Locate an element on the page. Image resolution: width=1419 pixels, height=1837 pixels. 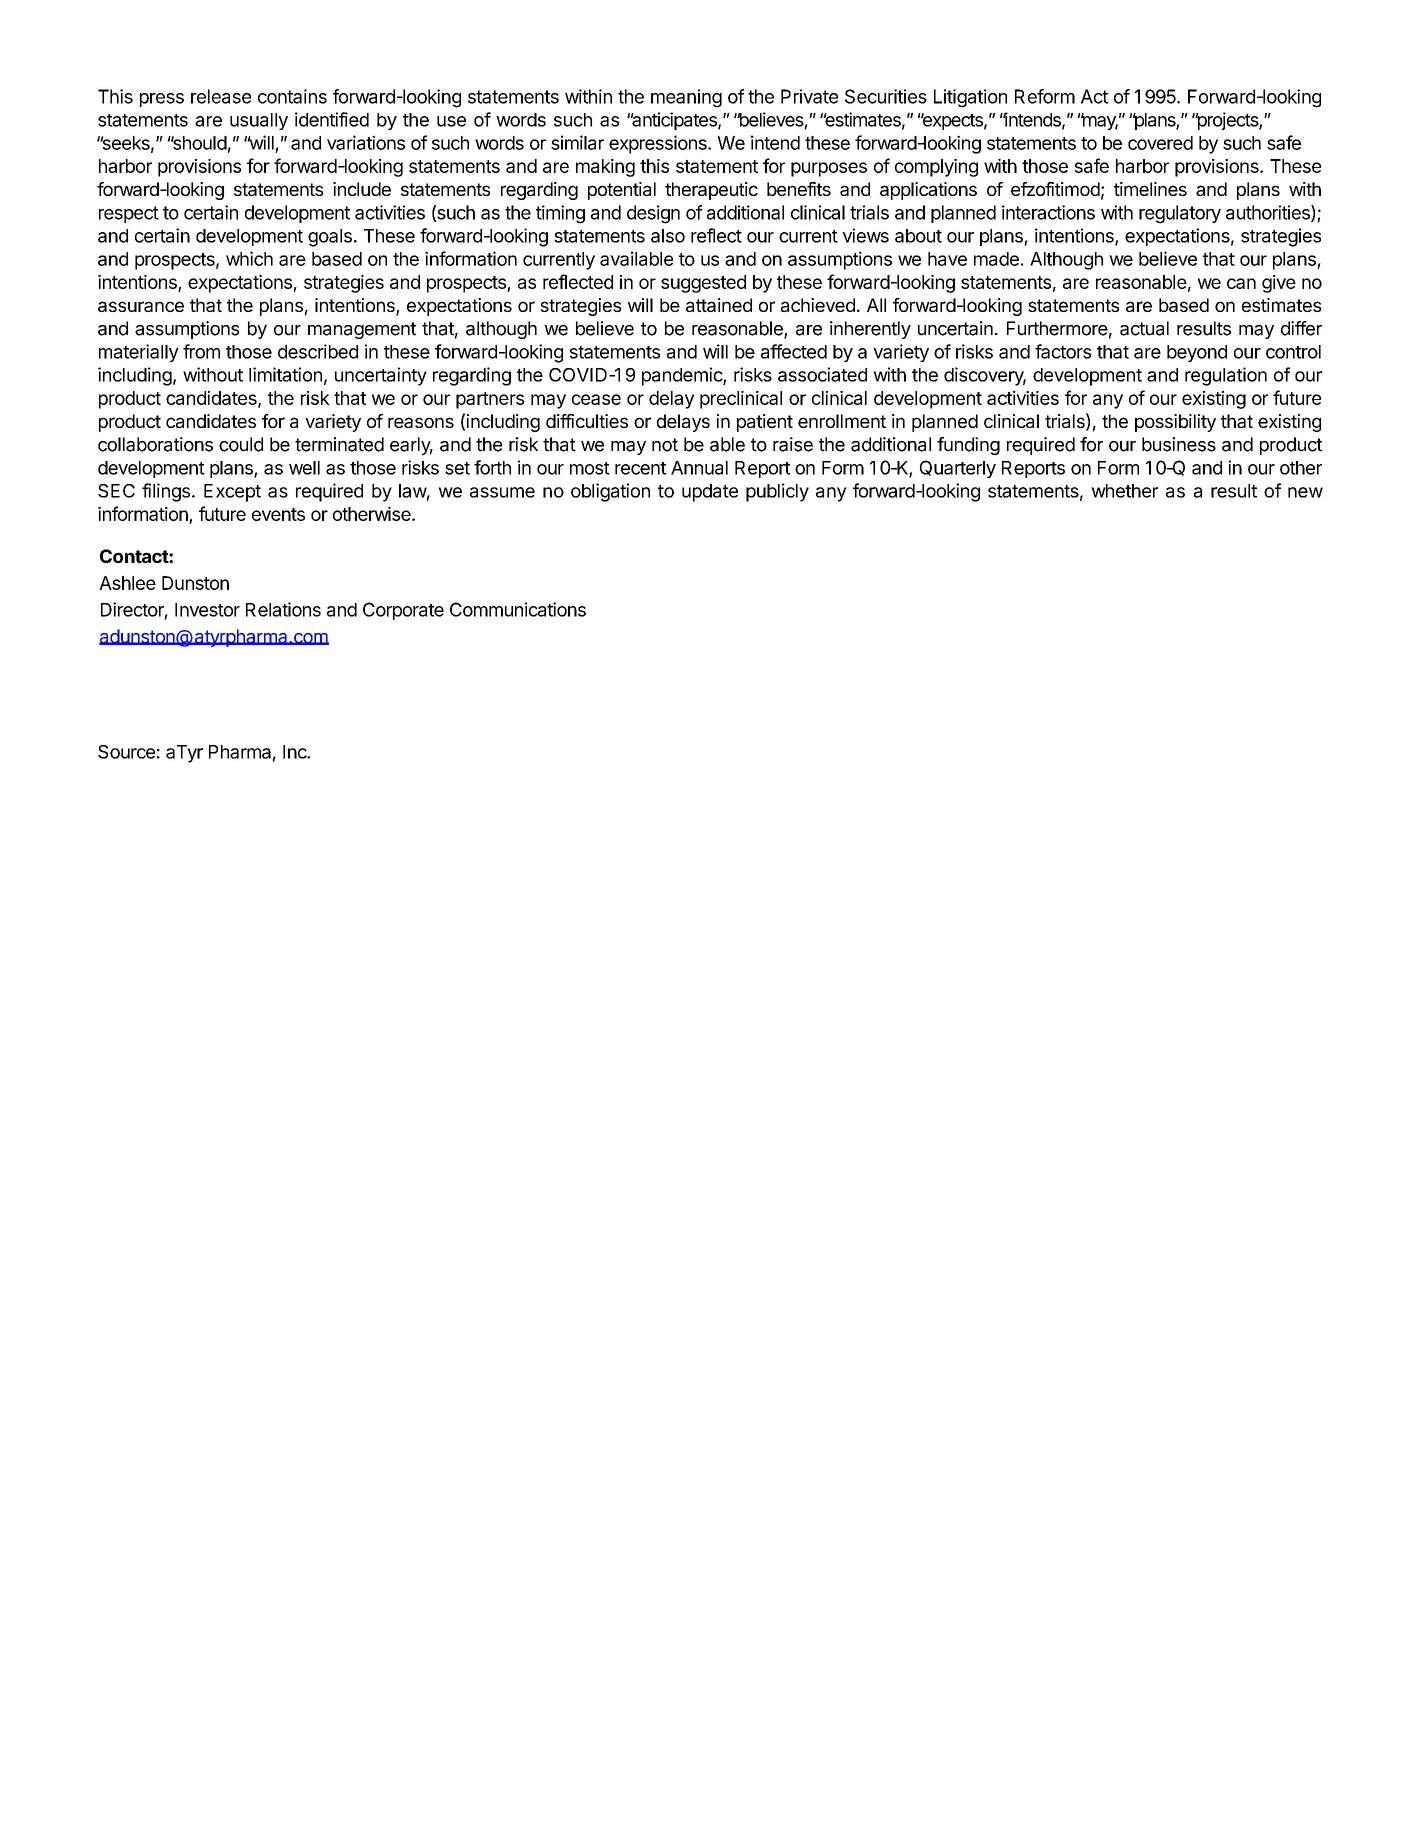
whether is located at coordinates (1124, 491).
